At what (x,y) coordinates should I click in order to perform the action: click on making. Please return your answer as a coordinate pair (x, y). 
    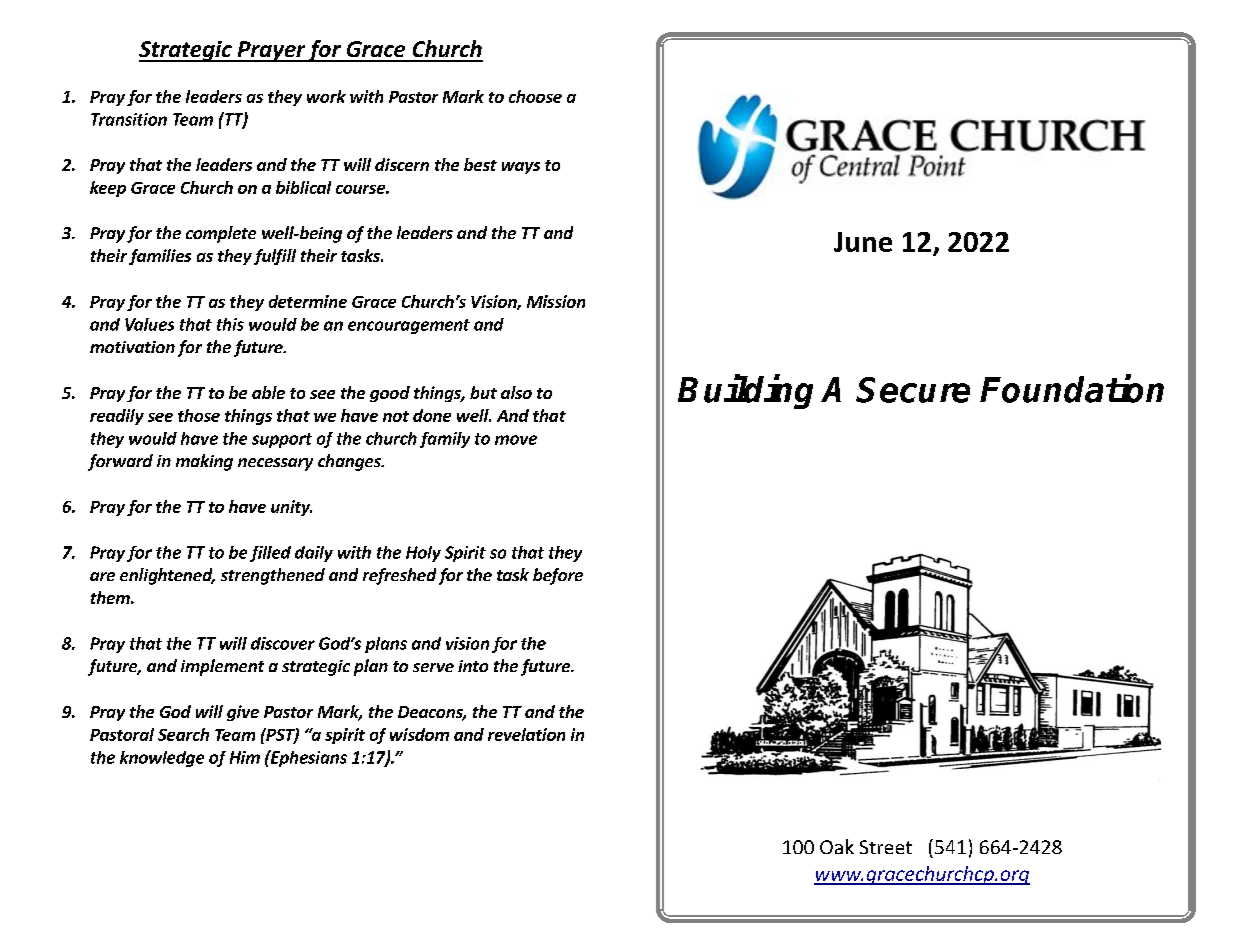
    Looking at the image, I should click on (204, 462).
